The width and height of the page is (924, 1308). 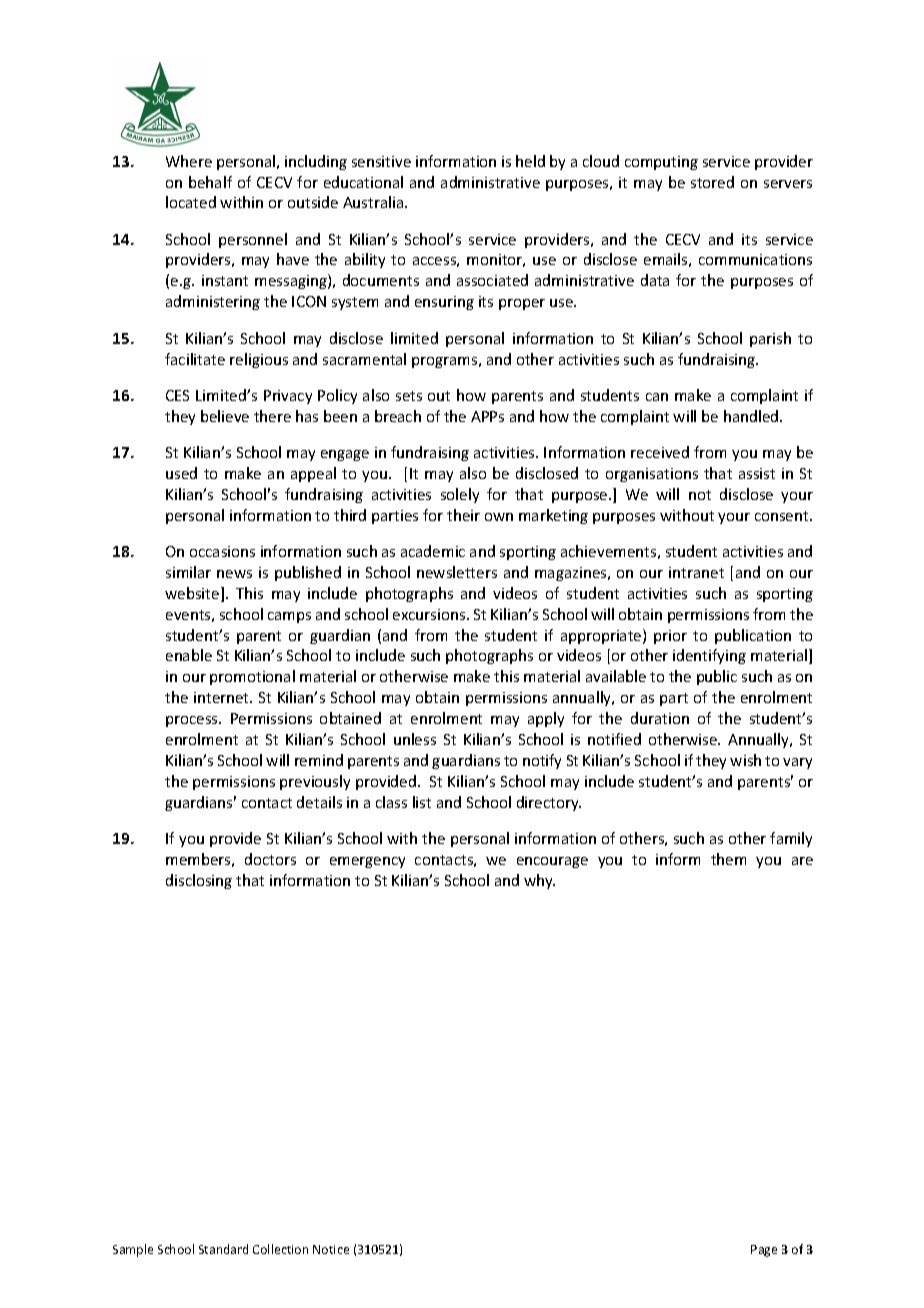 What do you see at coordinates (463, 515) in the page?
I see `their` at bounding box center [463, 515].
